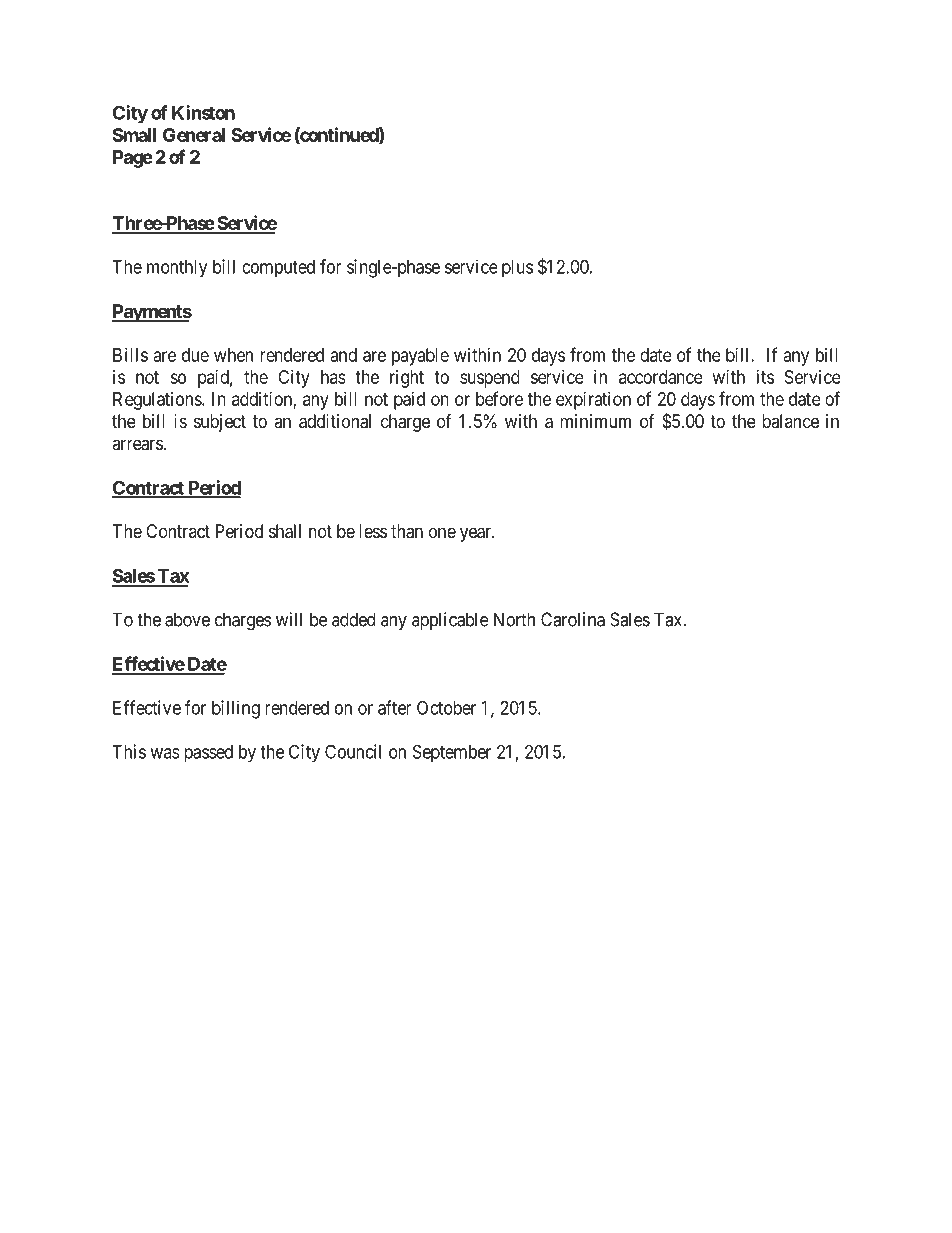 The height and width of the page is (1233, 952). What do you see at coordinates (452, 753) in the page?
I see `September` at bounding box center [452, 753].
